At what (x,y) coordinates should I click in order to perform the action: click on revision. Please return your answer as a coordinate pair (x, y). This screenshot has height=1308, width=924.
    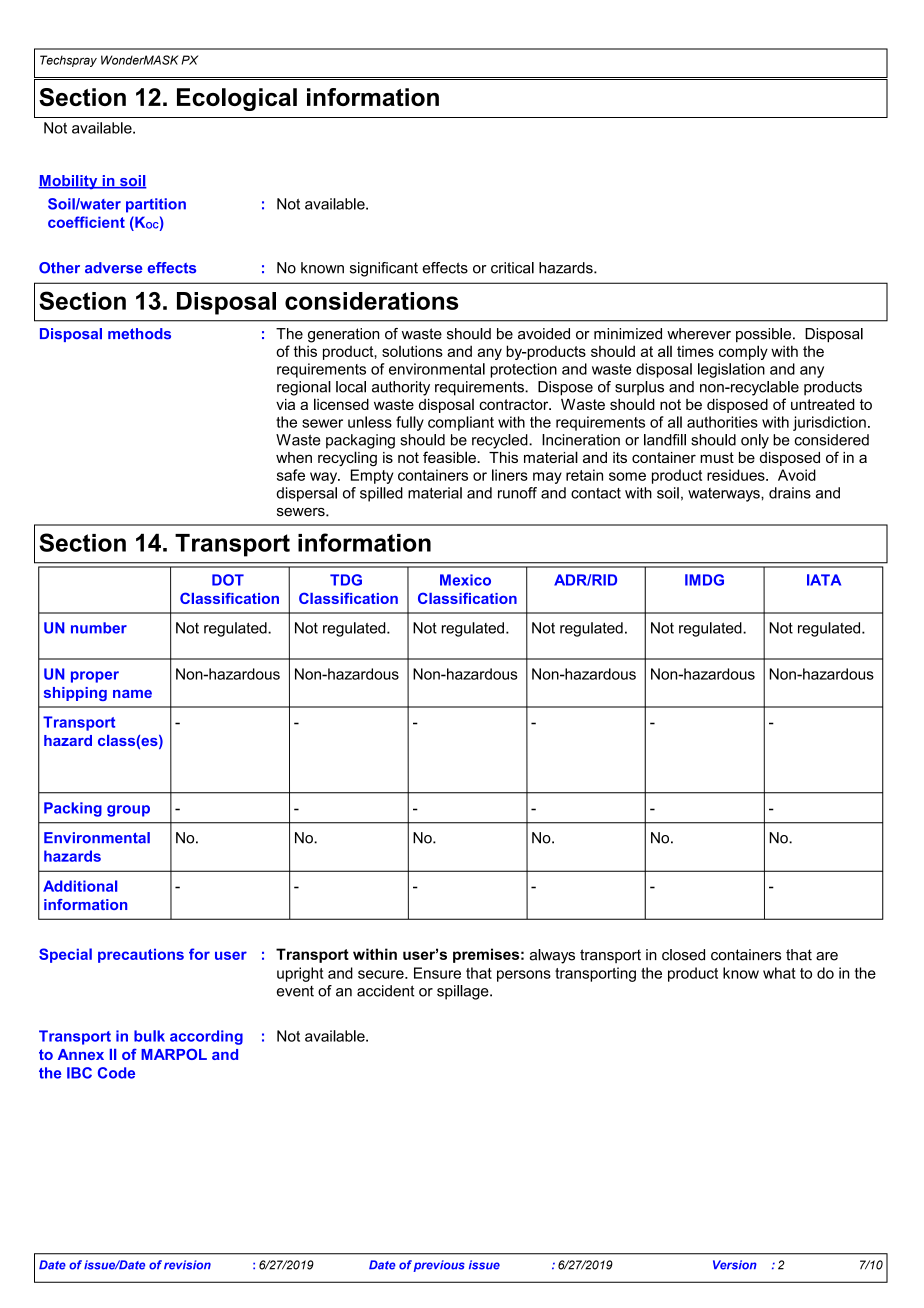
    Looking at the image, I should click on (187, 1265).
